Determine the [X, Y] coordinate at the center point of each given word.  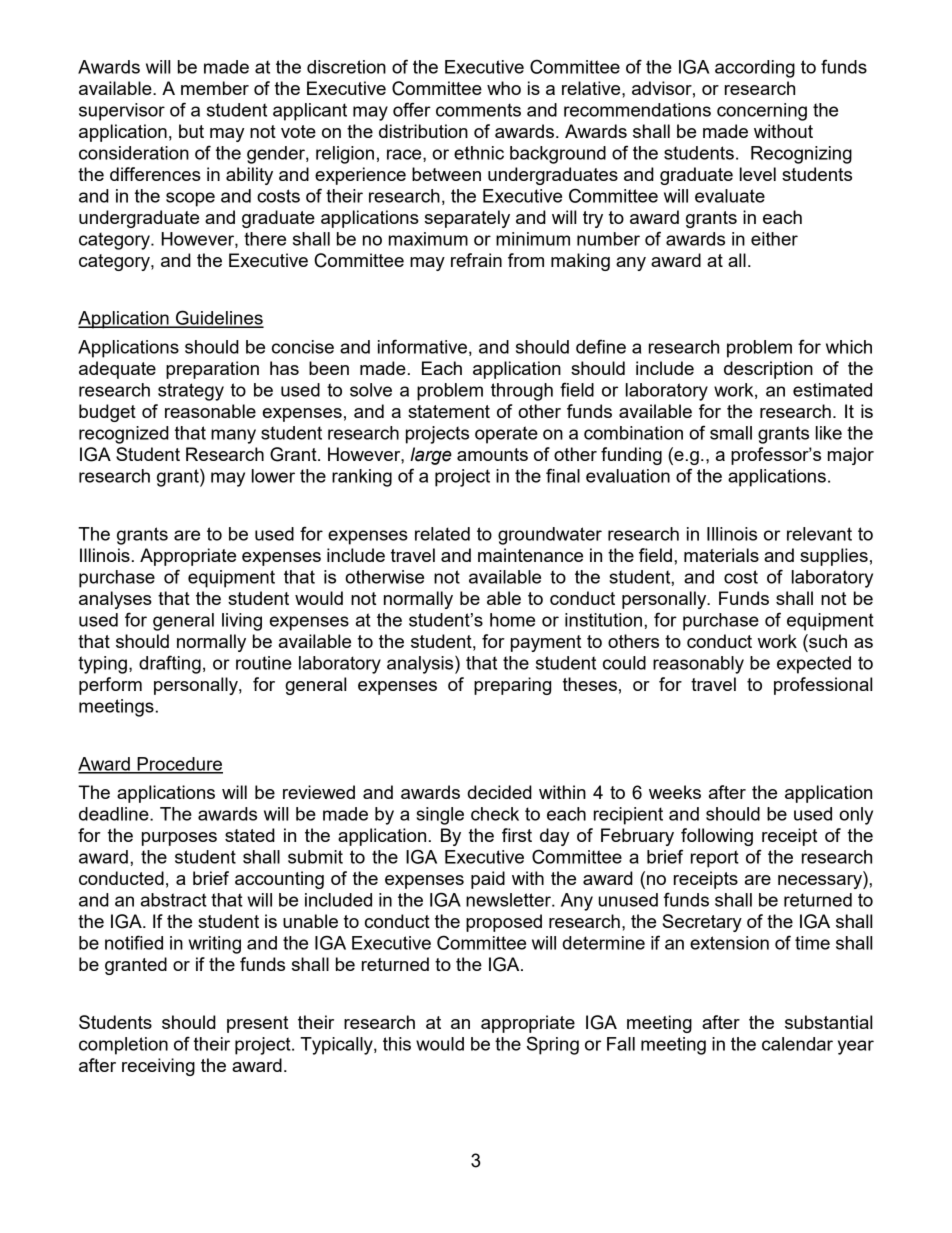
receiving [158, 1067]
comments [478, 110]
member [215, 88]
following [717, 837]
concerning [762, 112]
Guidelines [219, 318]
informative [422, 346]
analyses [115, 600]
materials [721, 555]
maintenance [530, 555]
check [495, 814]
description [768, 370]
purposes [179, 839]
